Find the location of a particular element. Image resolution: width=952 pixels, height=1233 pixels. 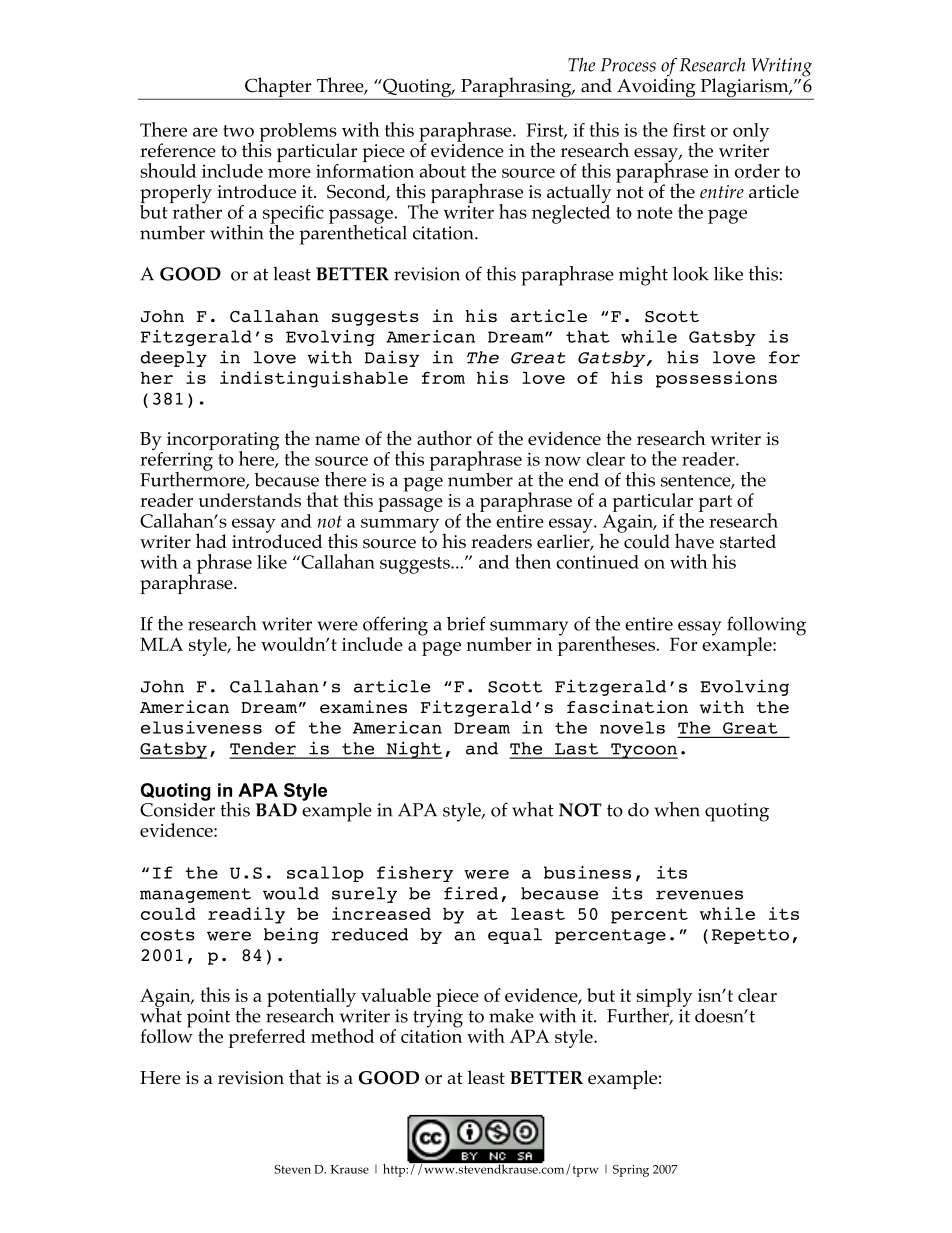

fired is located at coordinates (471, 893).
